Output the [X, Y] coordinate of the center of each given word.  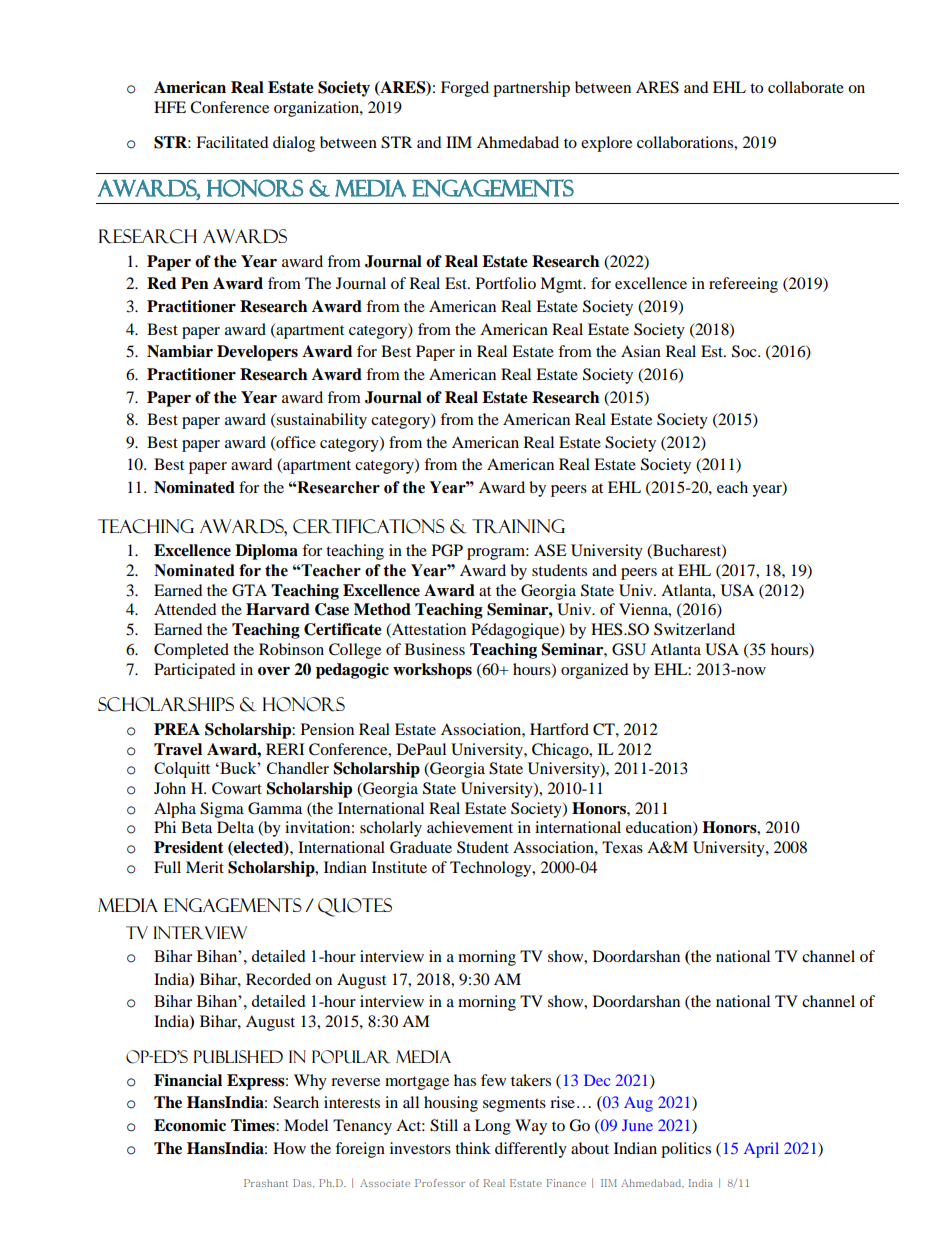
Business [435, 649]
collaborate [806, 87]
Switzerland [694, 629]
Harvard [278, 609]
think [473, 1148]
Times [254, 1125]
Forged [465, 89]
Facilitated [232, 142]
